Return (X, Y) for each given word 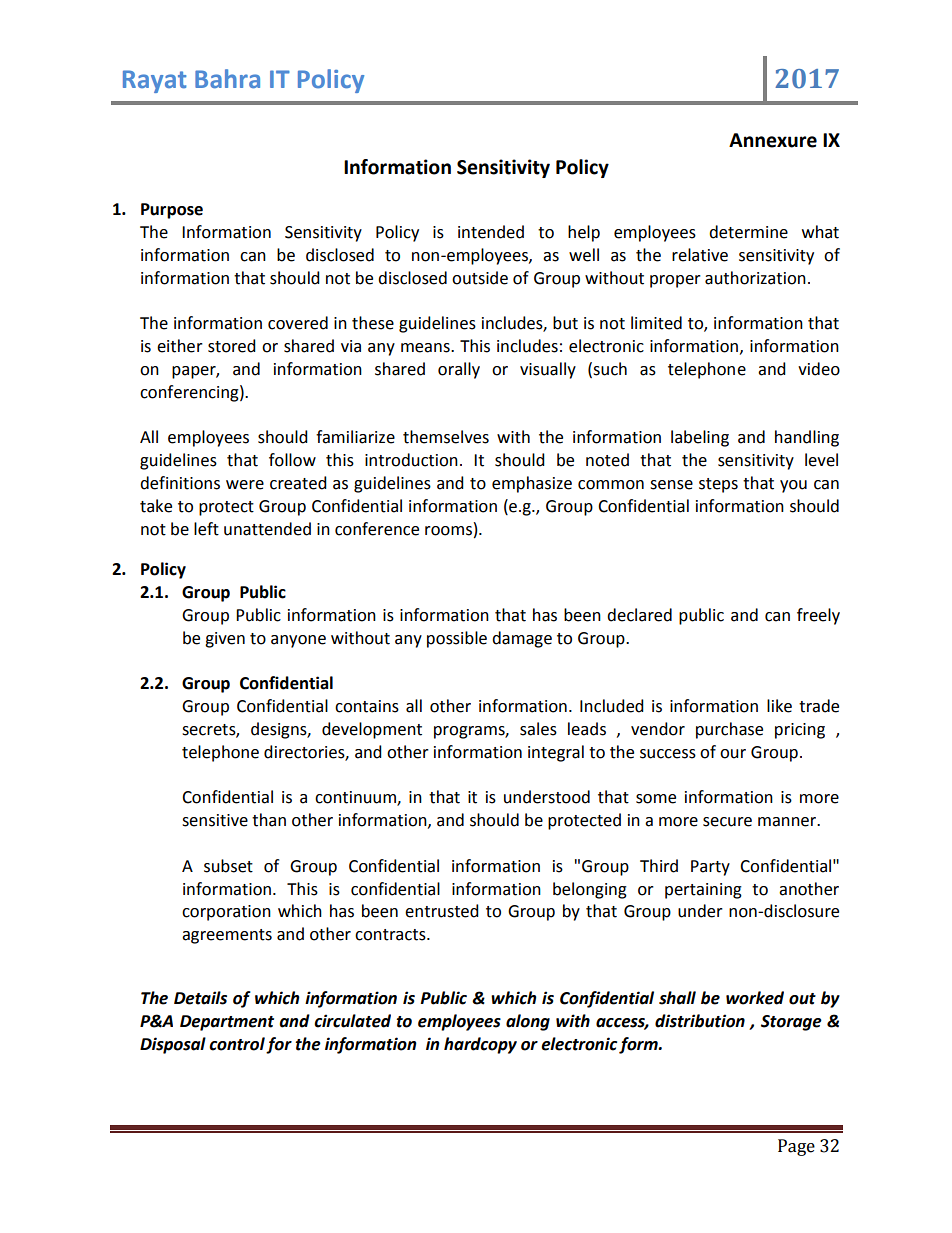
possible (457, 639)
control (237, 1044)
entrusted (442, 911)
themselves (446, 437)
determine (748, 232)
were (245, 485)
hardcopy (480, 1045)
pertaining (703, 891)
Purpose (172, 211)
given (225, 640)
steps (718, 485)
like (779, 706)
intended (491, 232)
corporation (226, 913)
